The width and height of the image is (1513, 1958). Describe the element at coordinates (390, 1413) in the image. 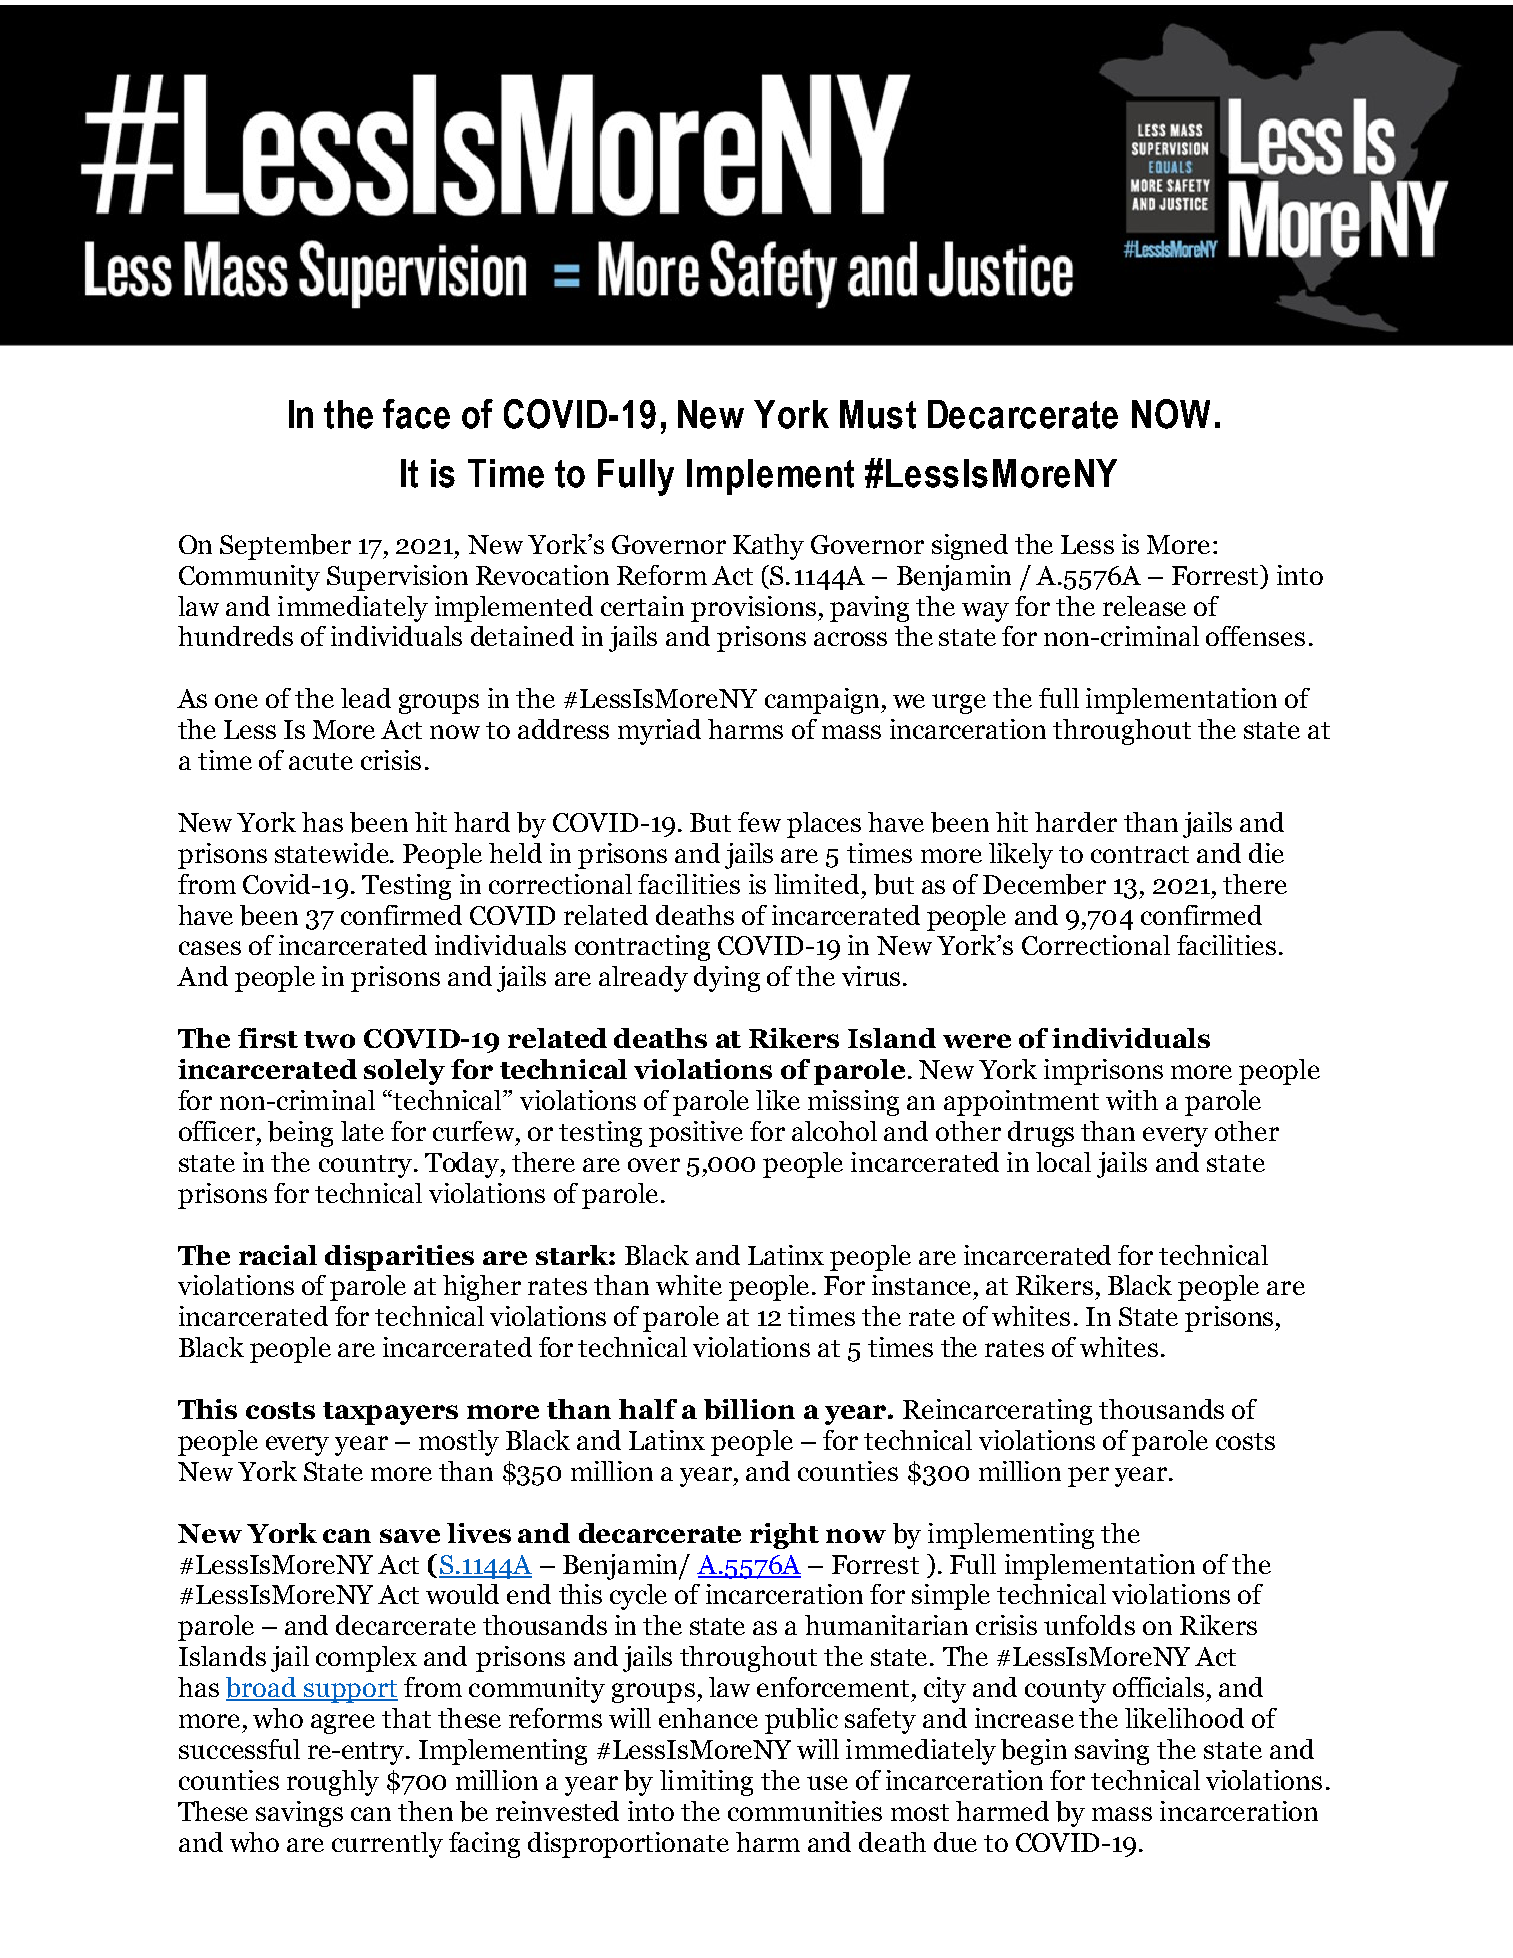

I see `taxpayers` at that location.
